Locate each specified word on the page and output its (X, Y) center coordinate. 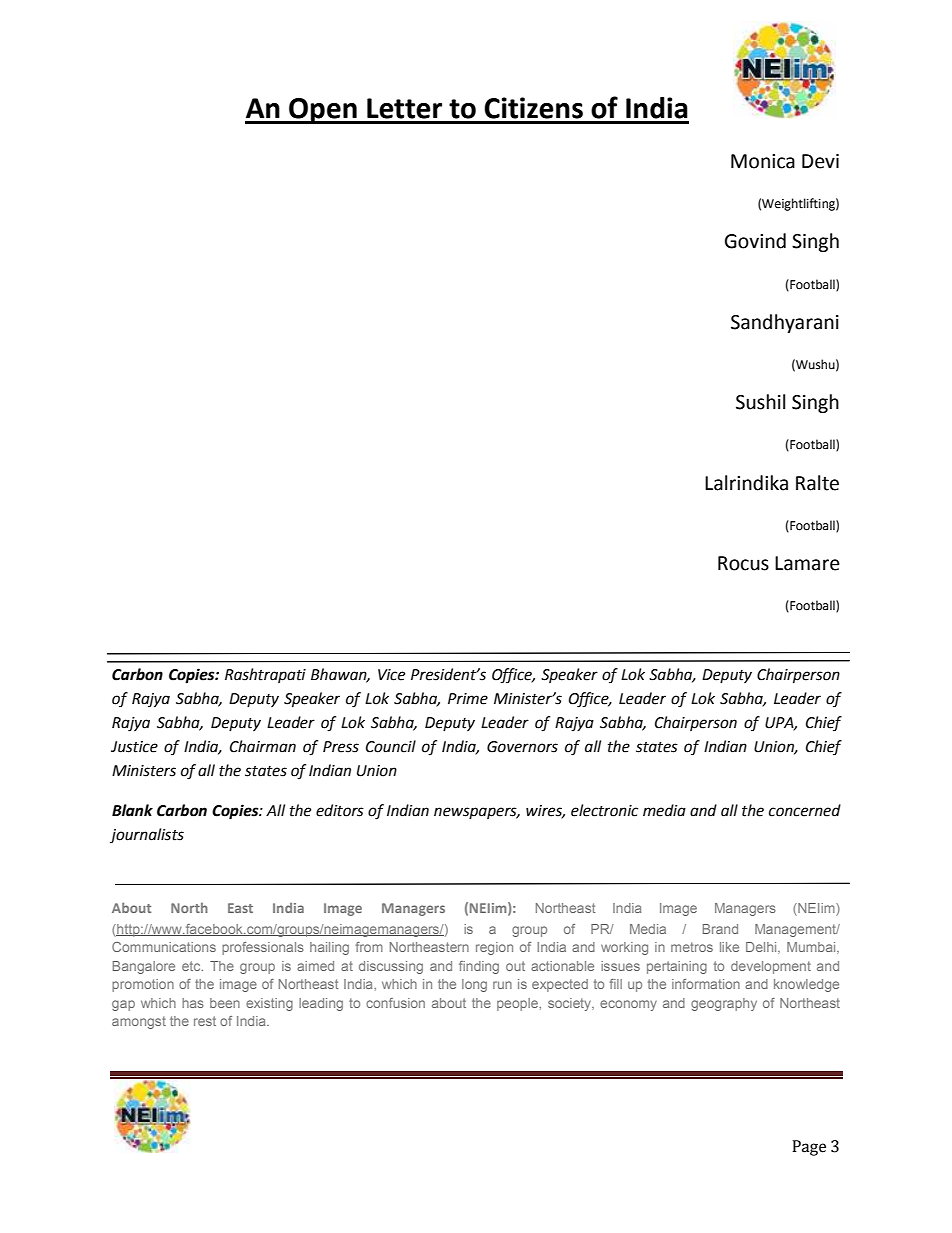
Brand (720, 929)
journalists (147, 835)
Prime (468, 699)
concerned (805, 810)
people (518, 1004)
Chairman (263, 746)
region (494, 948)
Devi (820, 161)
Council (391, 746)
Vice (391, 675)
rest (205, 1021)
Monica (763, 161)
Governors (522, 747)
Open (323, 111)
